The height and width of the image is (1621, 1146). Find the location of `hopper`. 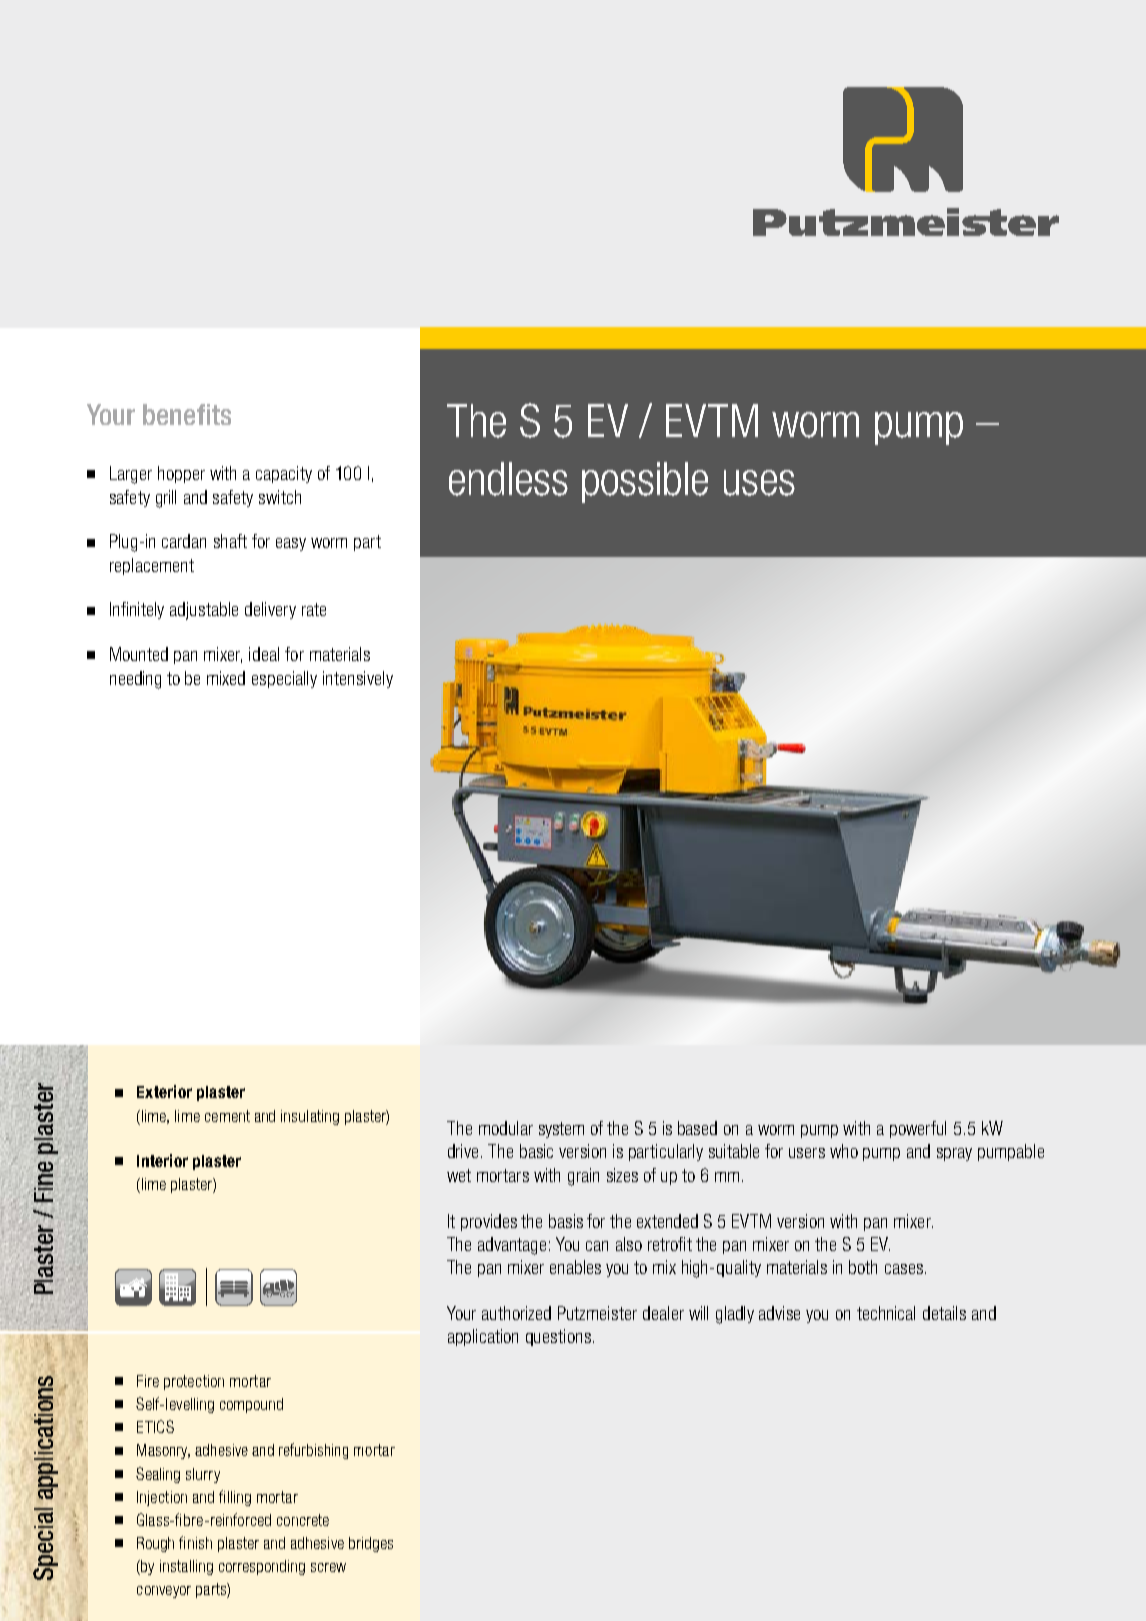

hopper is located at coordinates (181, 474).
